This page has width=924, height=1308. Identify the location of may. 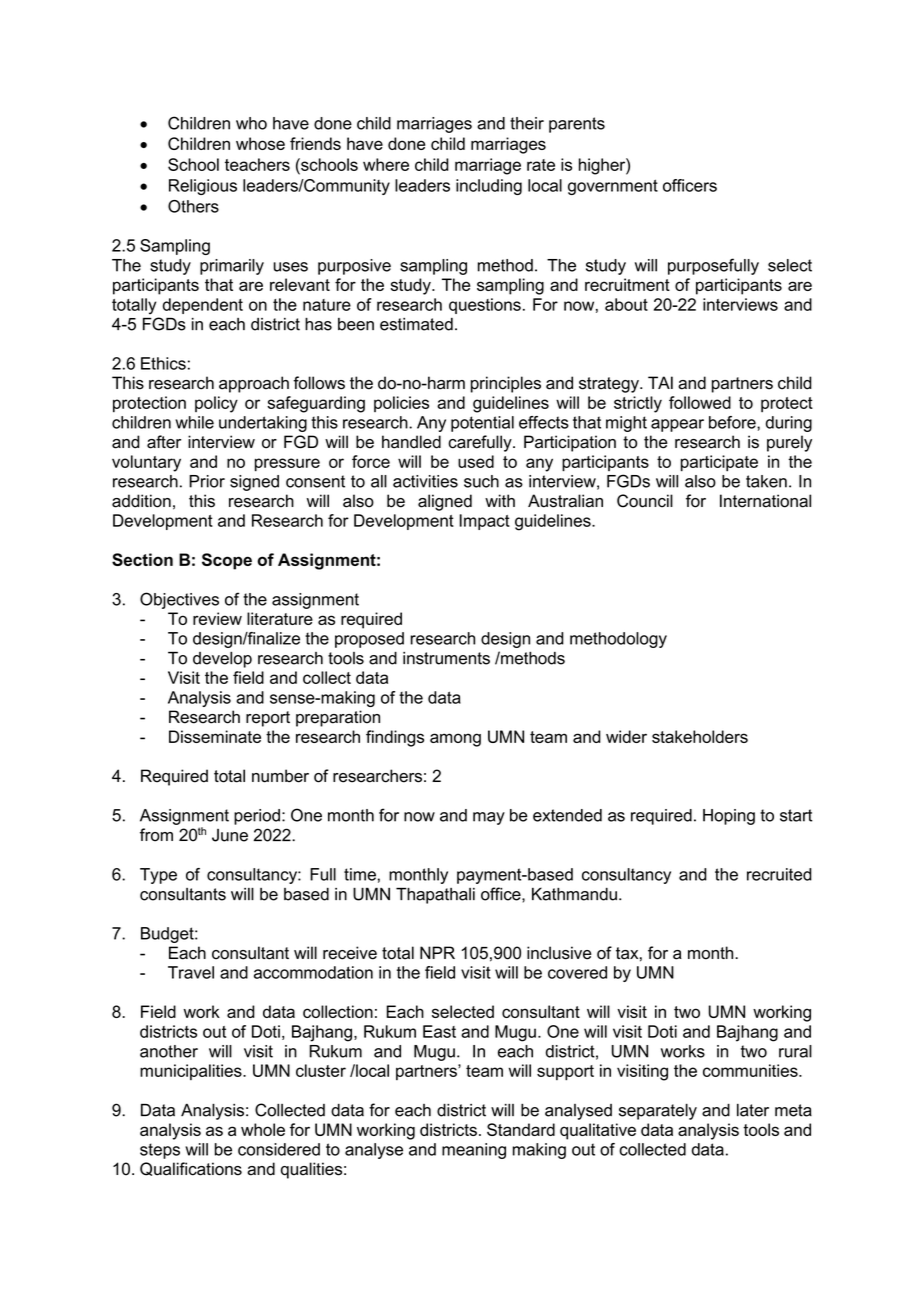
(489, 818).
